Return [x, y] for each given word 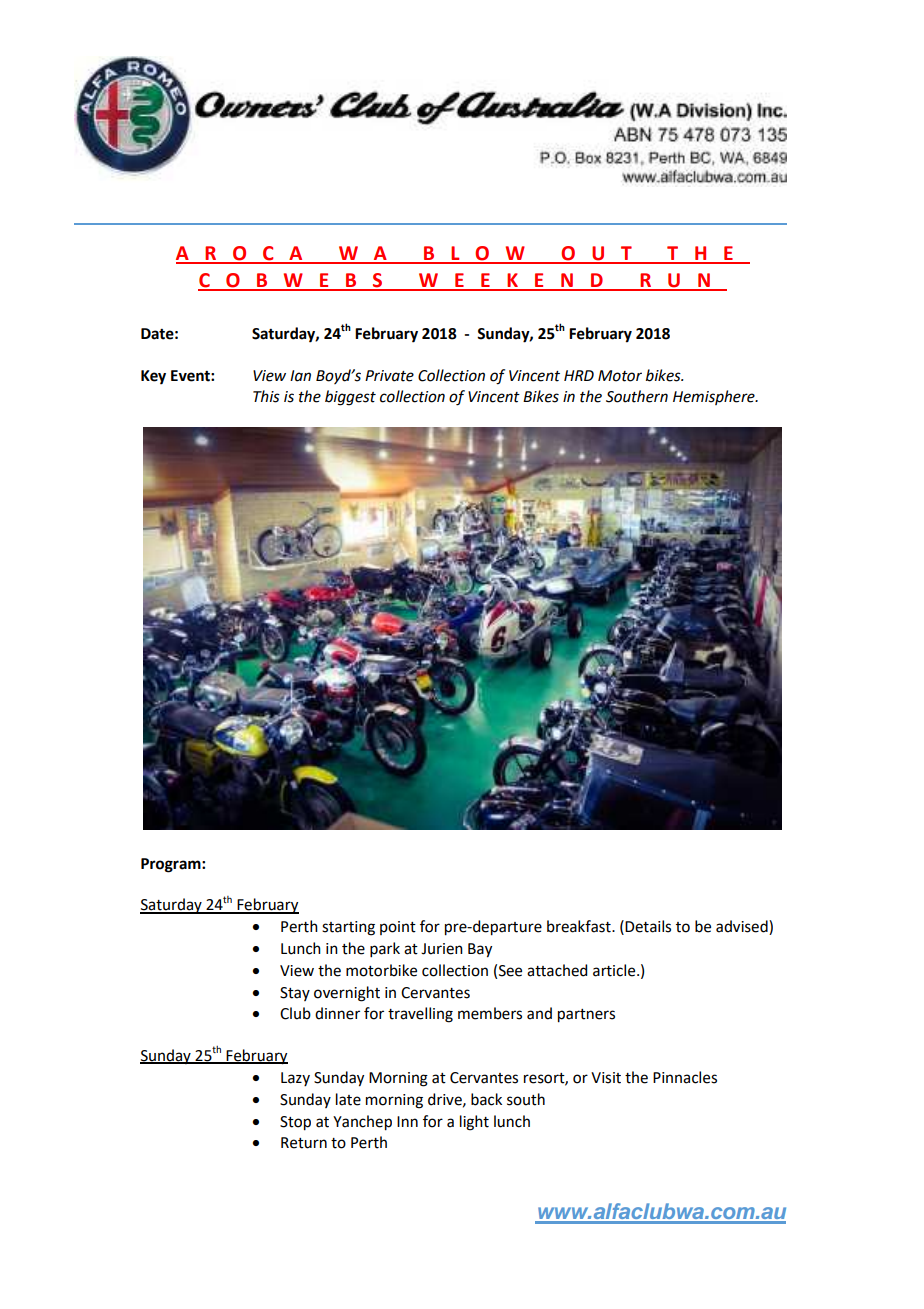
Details [648, 926]
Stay [295, 994]
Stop [295, 1123]
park [385, 949]
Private [389, 376]
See [510, 971]
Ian [300, 376]
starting [348, 928]
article [615, 970]
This [266, 396]
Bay [480, 950]
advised [743, 927]
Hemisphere [715, 397]
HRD [579, 375]
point [398, 928]
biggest [350, 398]
